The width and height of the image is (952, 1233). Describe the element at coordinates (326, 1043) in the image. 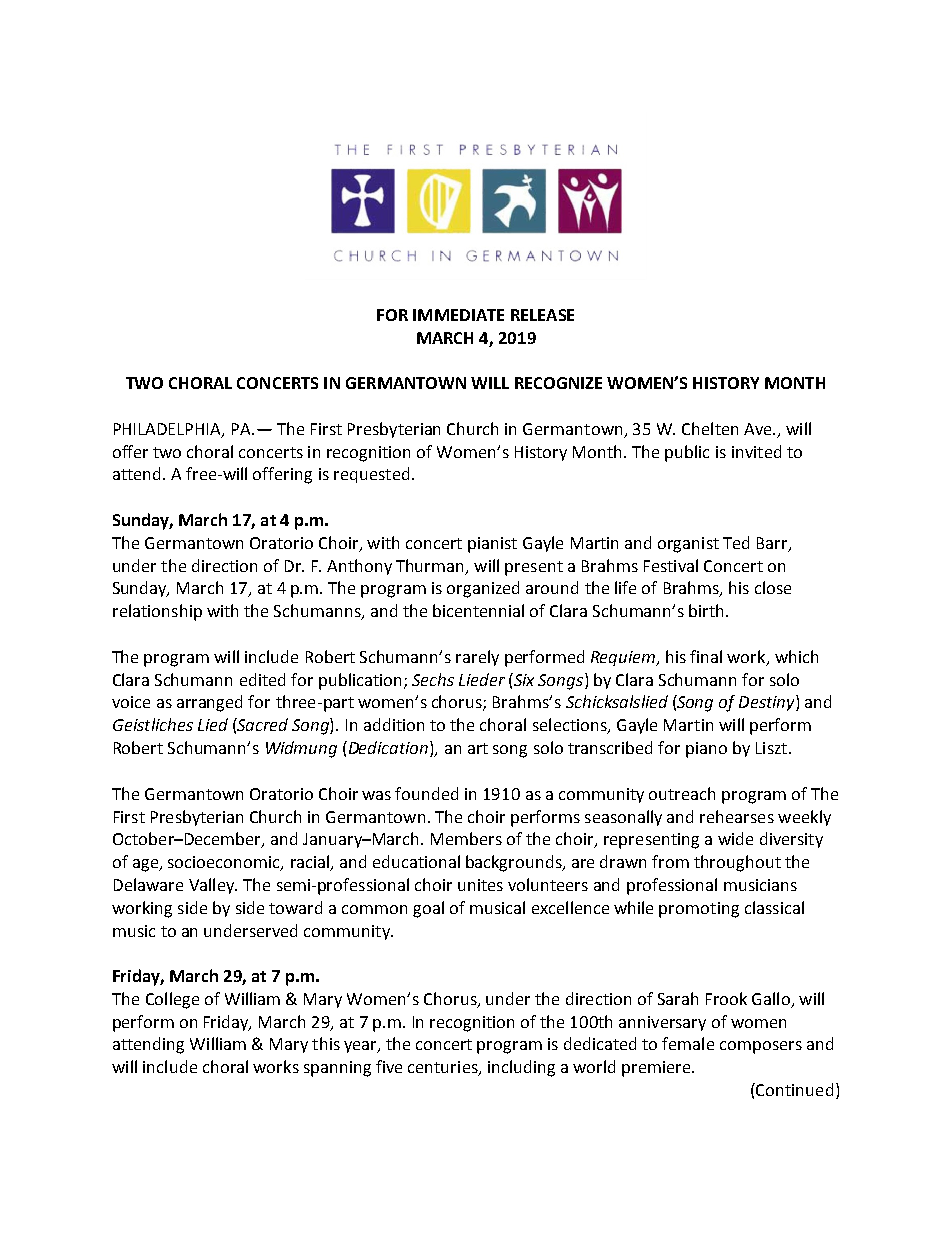

I see `this` at that location.
